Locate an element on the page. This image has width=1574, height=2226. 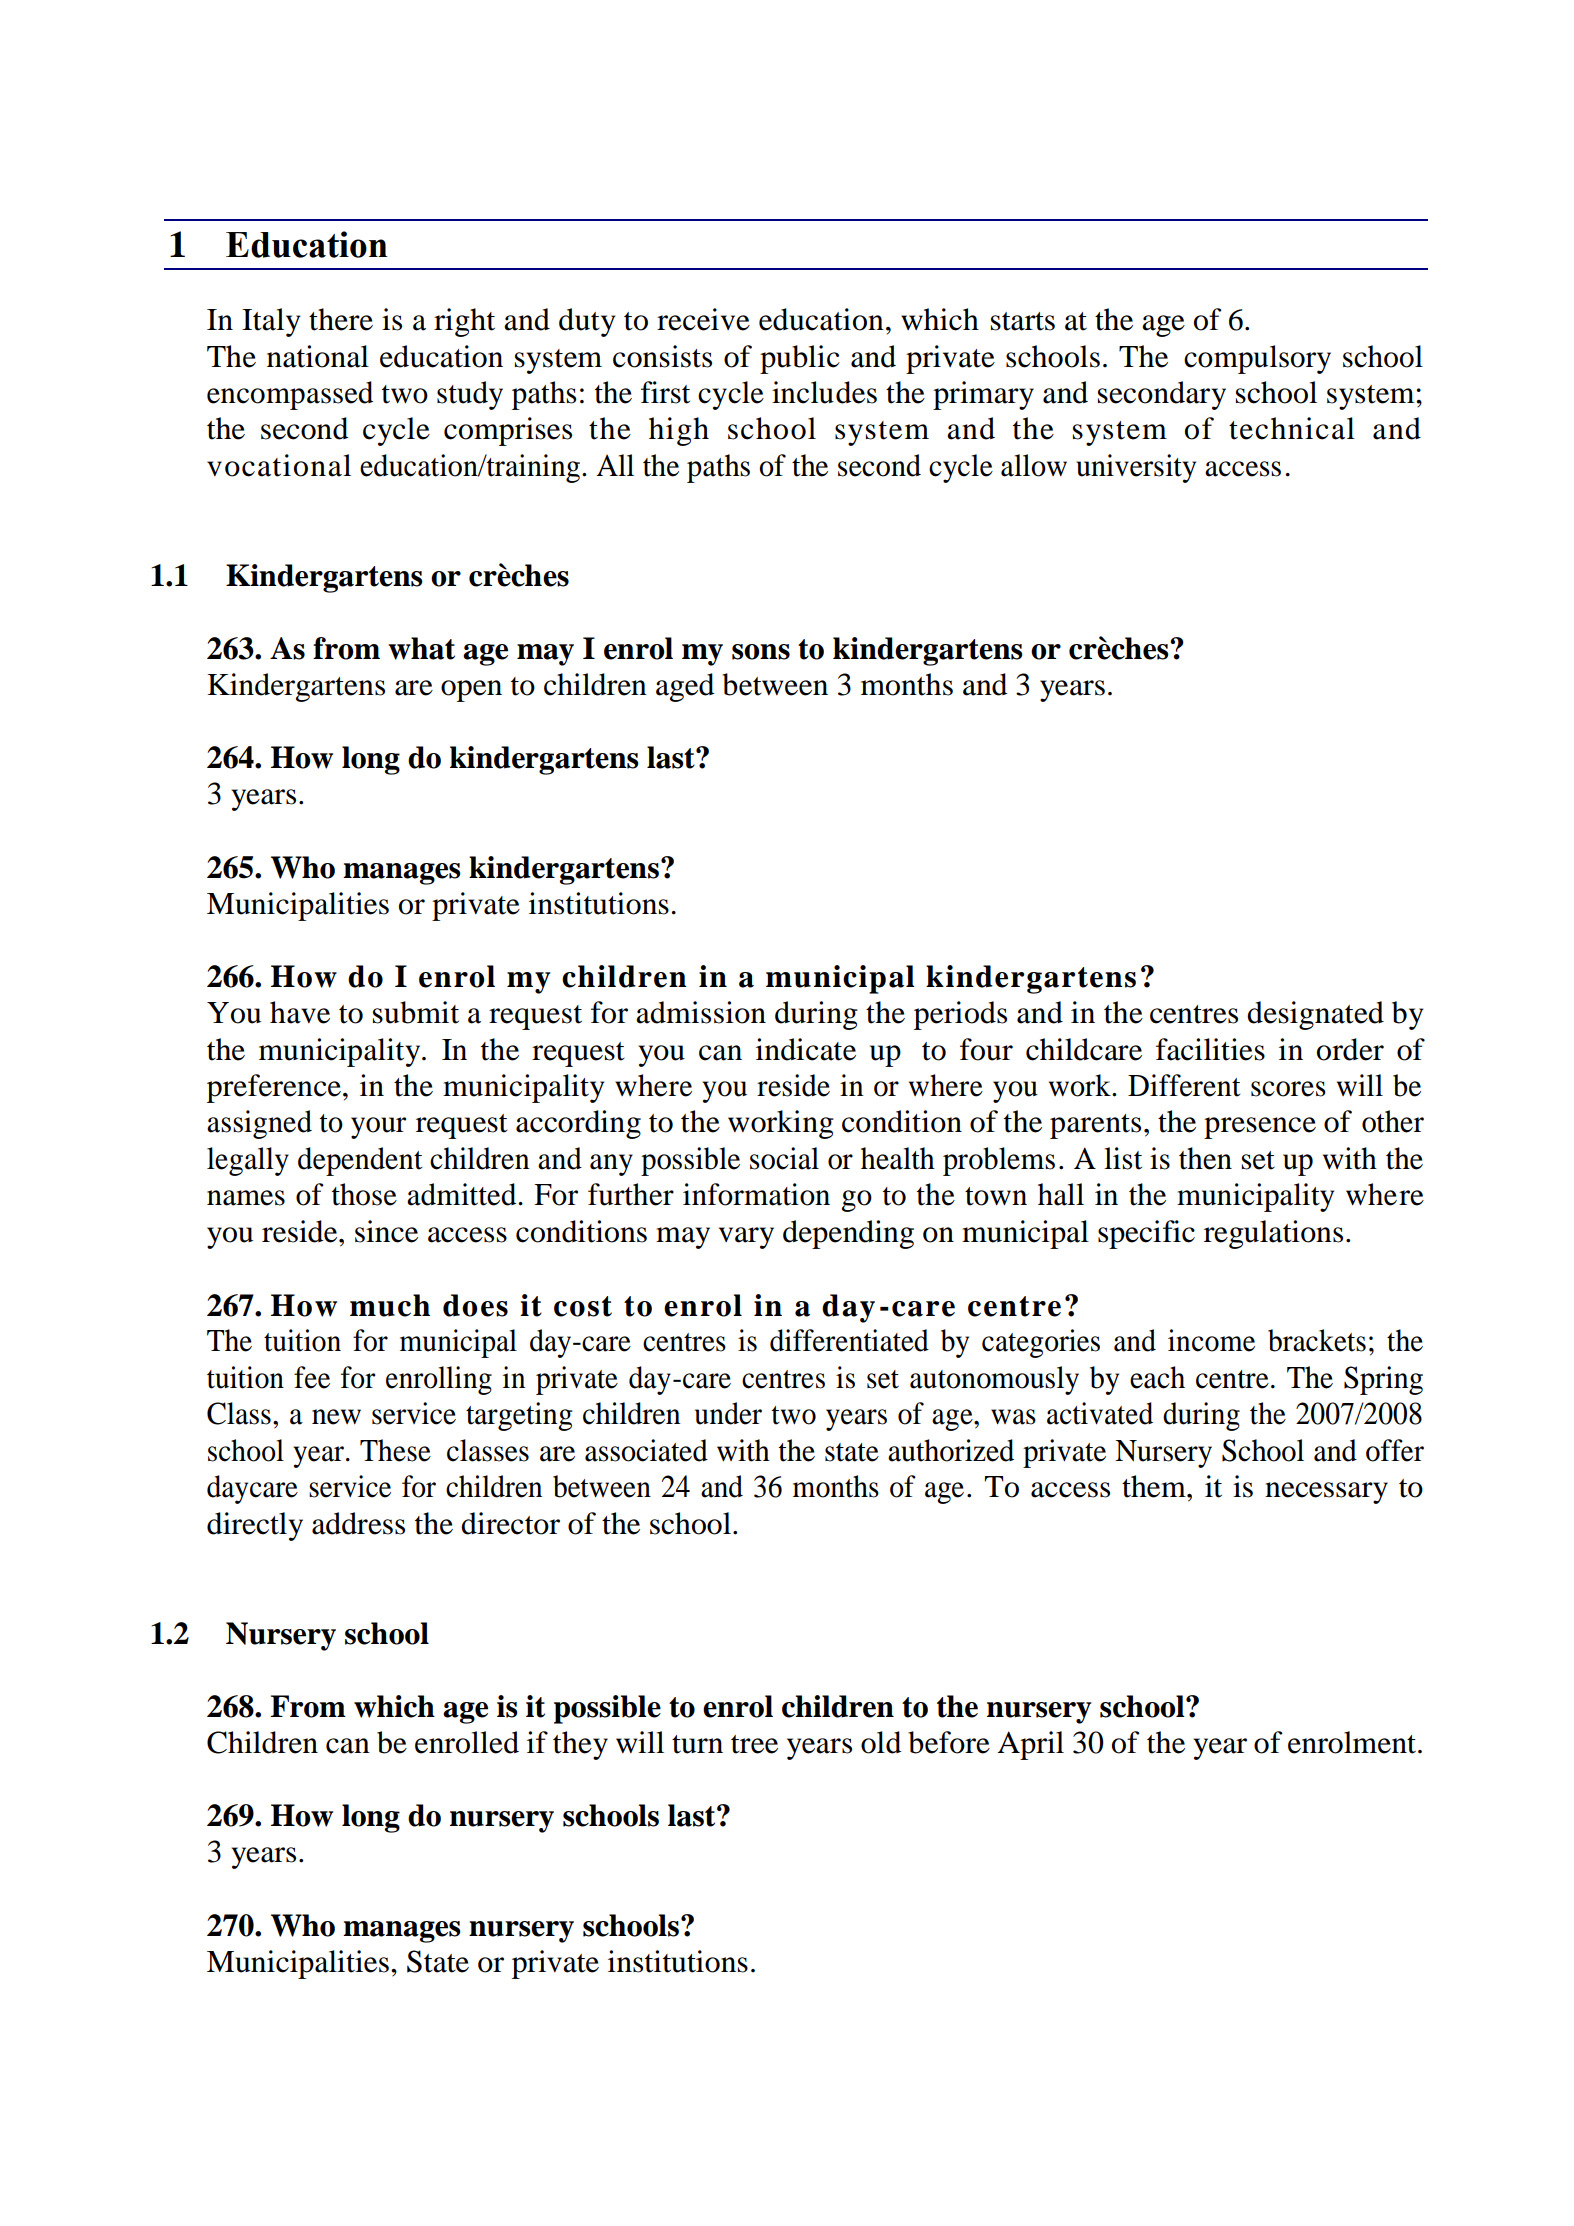
submit is located at coordinates (416, 1012).
